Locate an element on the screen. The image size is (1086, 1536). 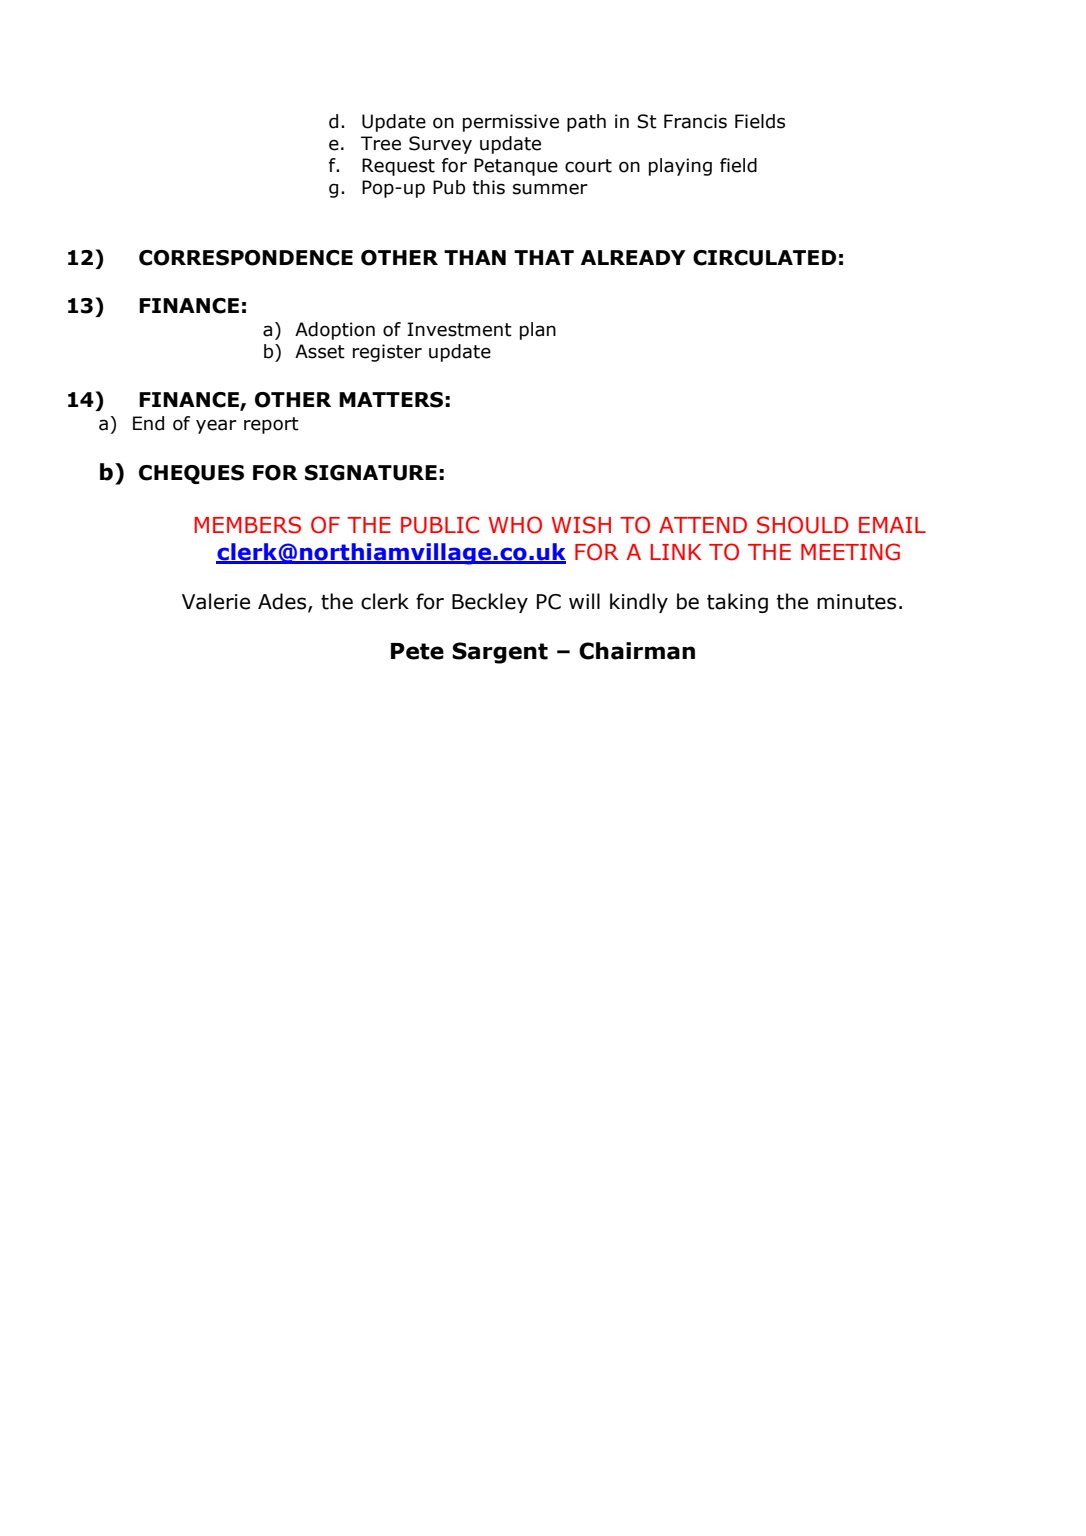
Tree is located at coordinates (381, 143).
